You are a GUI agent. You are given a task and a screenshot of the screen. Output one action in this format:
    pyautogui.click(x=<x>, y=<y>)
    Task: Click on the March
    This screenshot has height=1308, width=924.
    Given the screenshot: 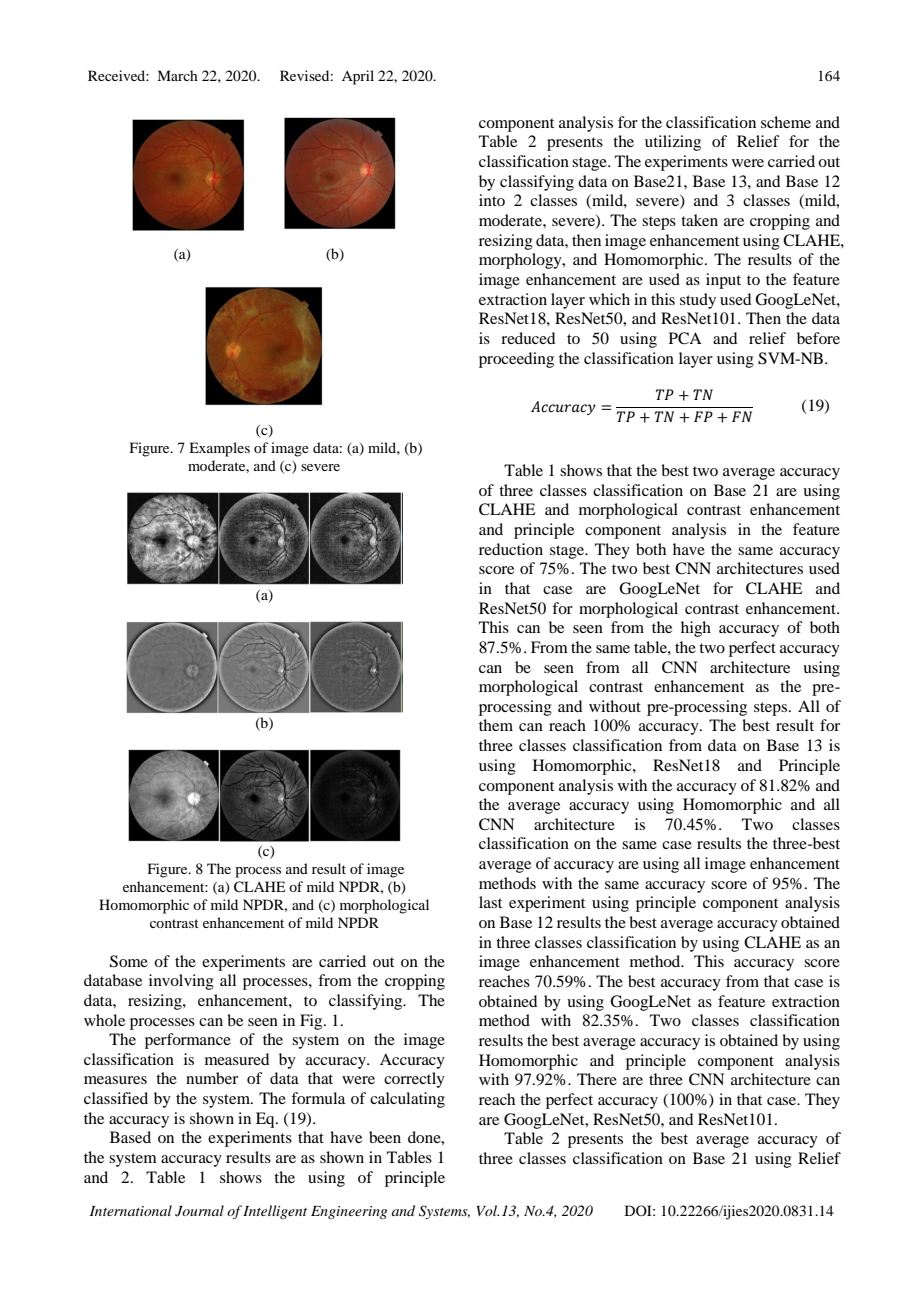 What is the action you would take?
    pyautogui.click(x=177, y=75)
